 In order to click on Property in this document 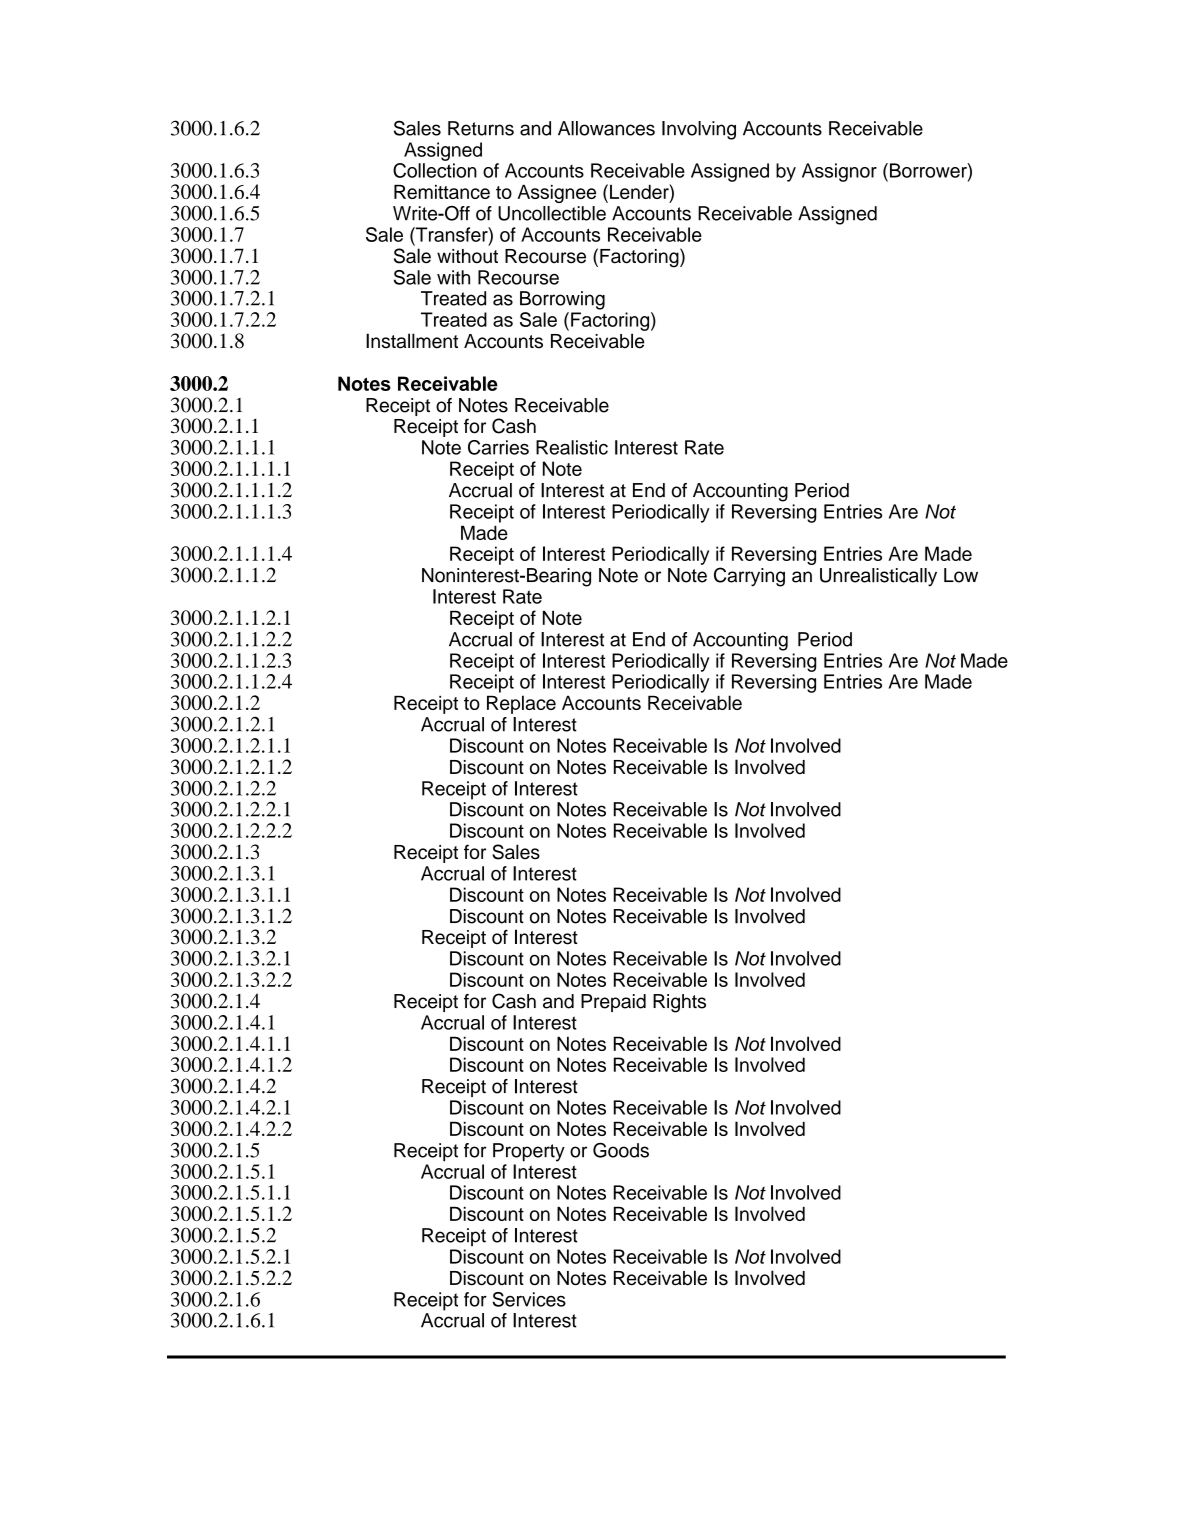, I will do `click(529, 1152)`.
